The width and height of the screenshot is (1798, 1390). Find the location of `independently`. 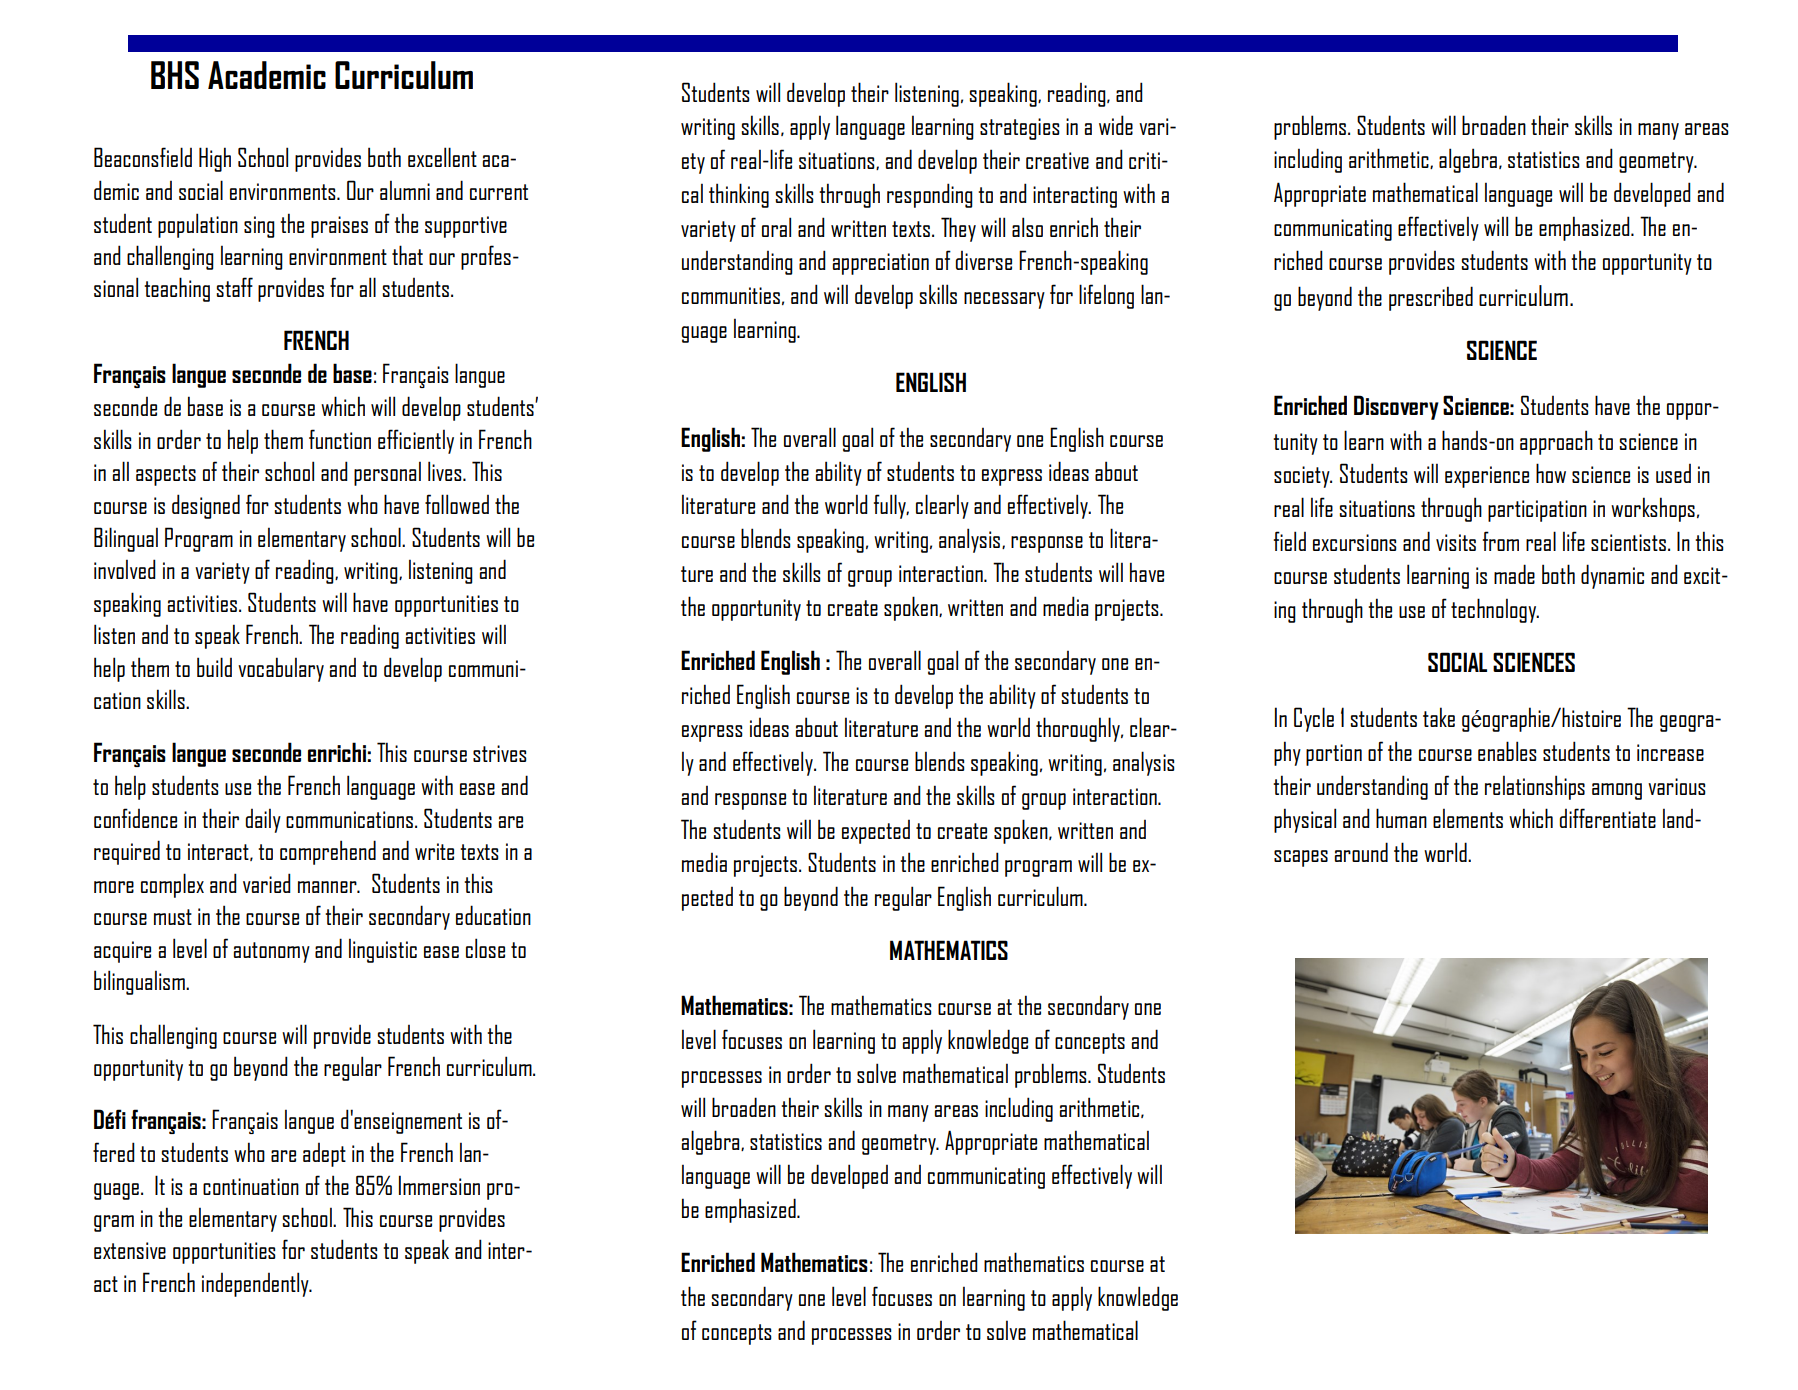

independently is located at coordinates (256, 1284).
